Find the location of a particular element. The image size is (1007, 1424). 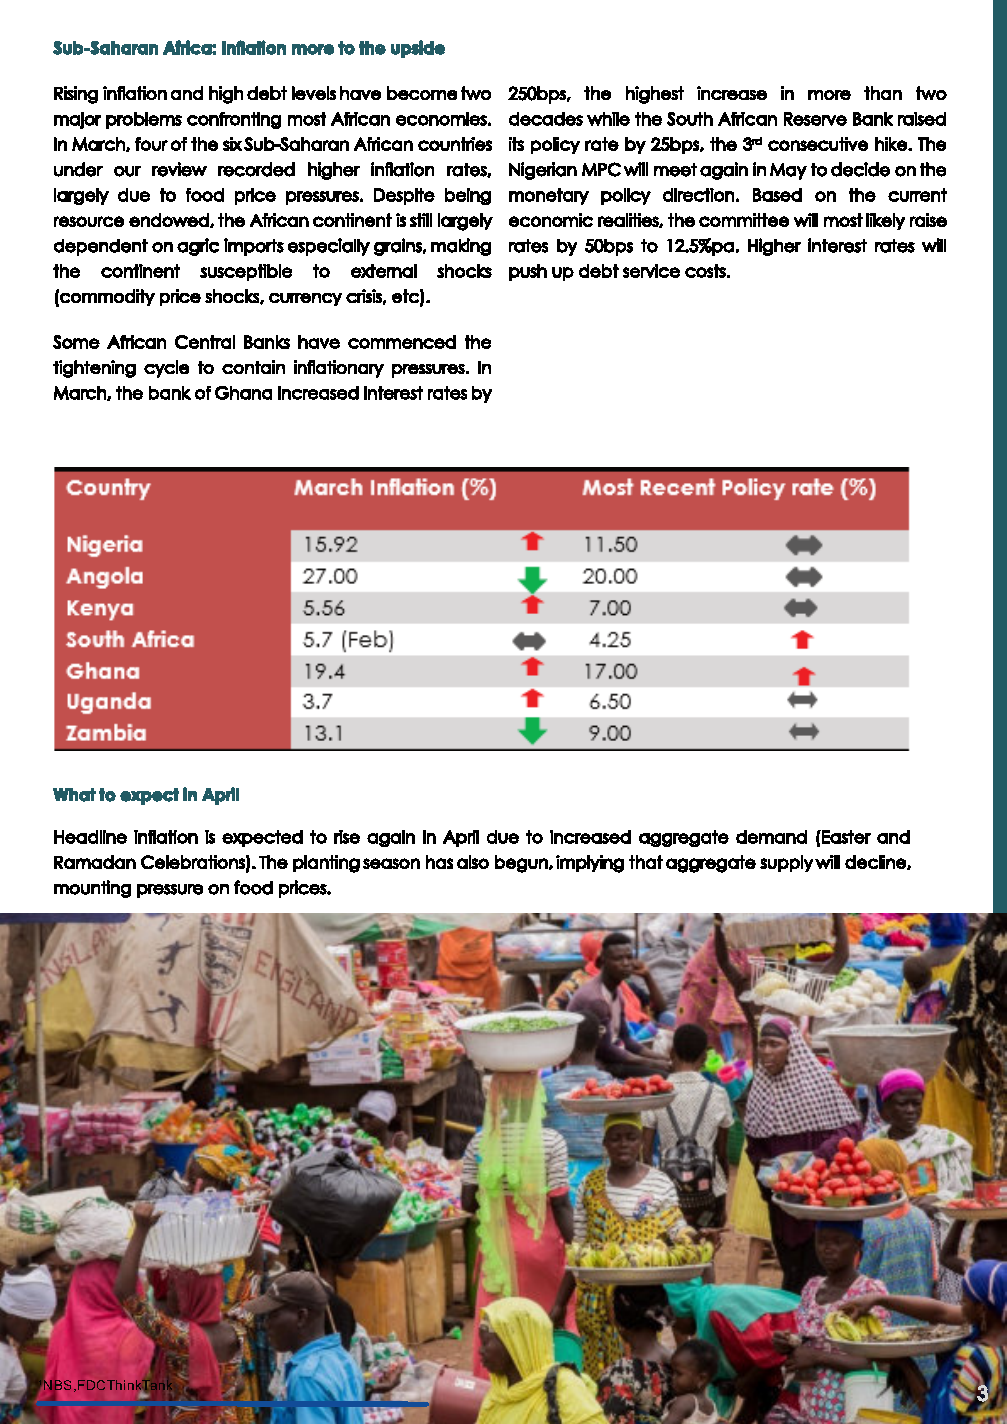

Ghana is located at coordinates (243, 393).
